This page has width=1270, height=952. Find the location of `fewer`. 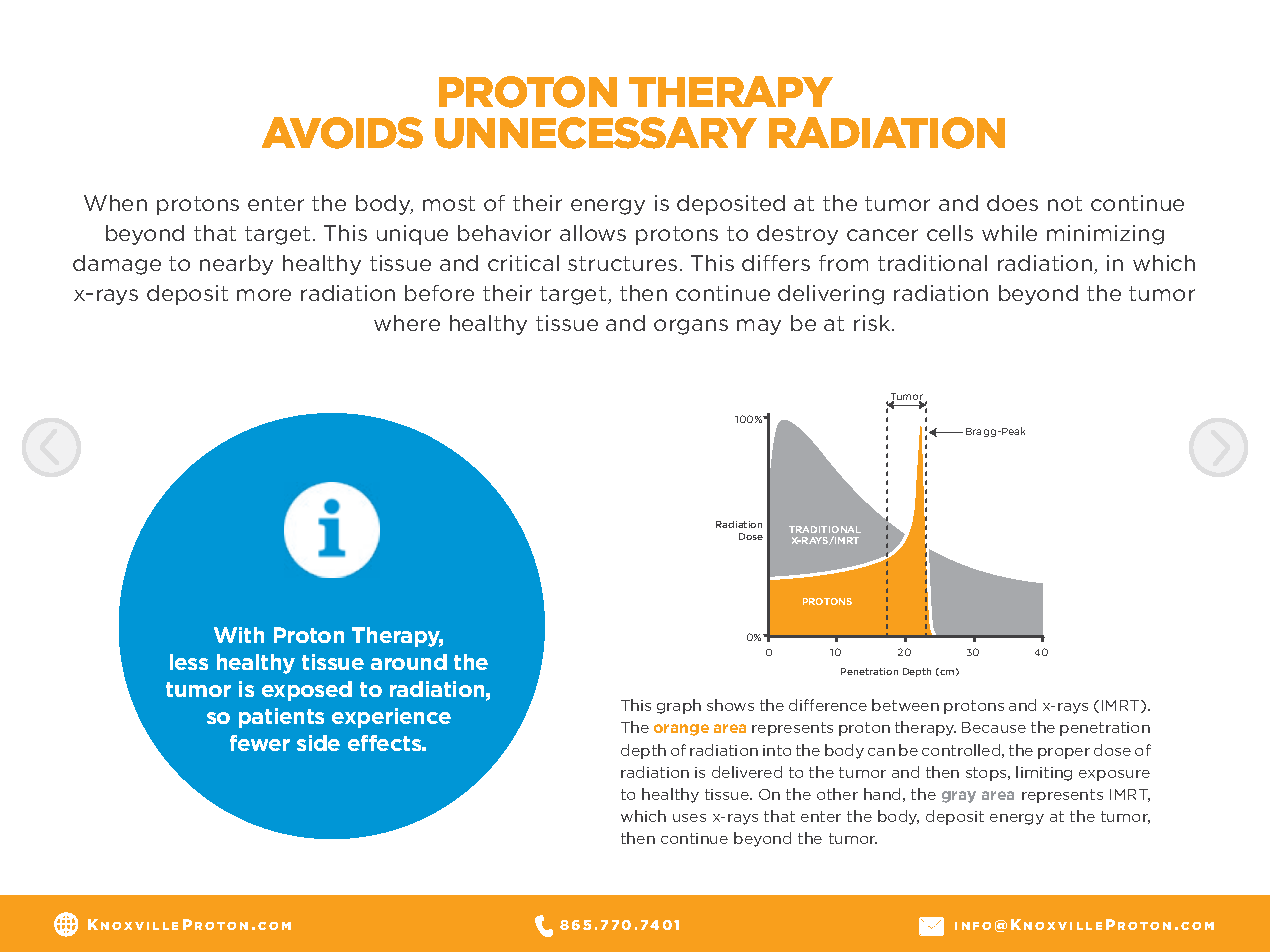

fewer is located at coordinates (260, 743).
